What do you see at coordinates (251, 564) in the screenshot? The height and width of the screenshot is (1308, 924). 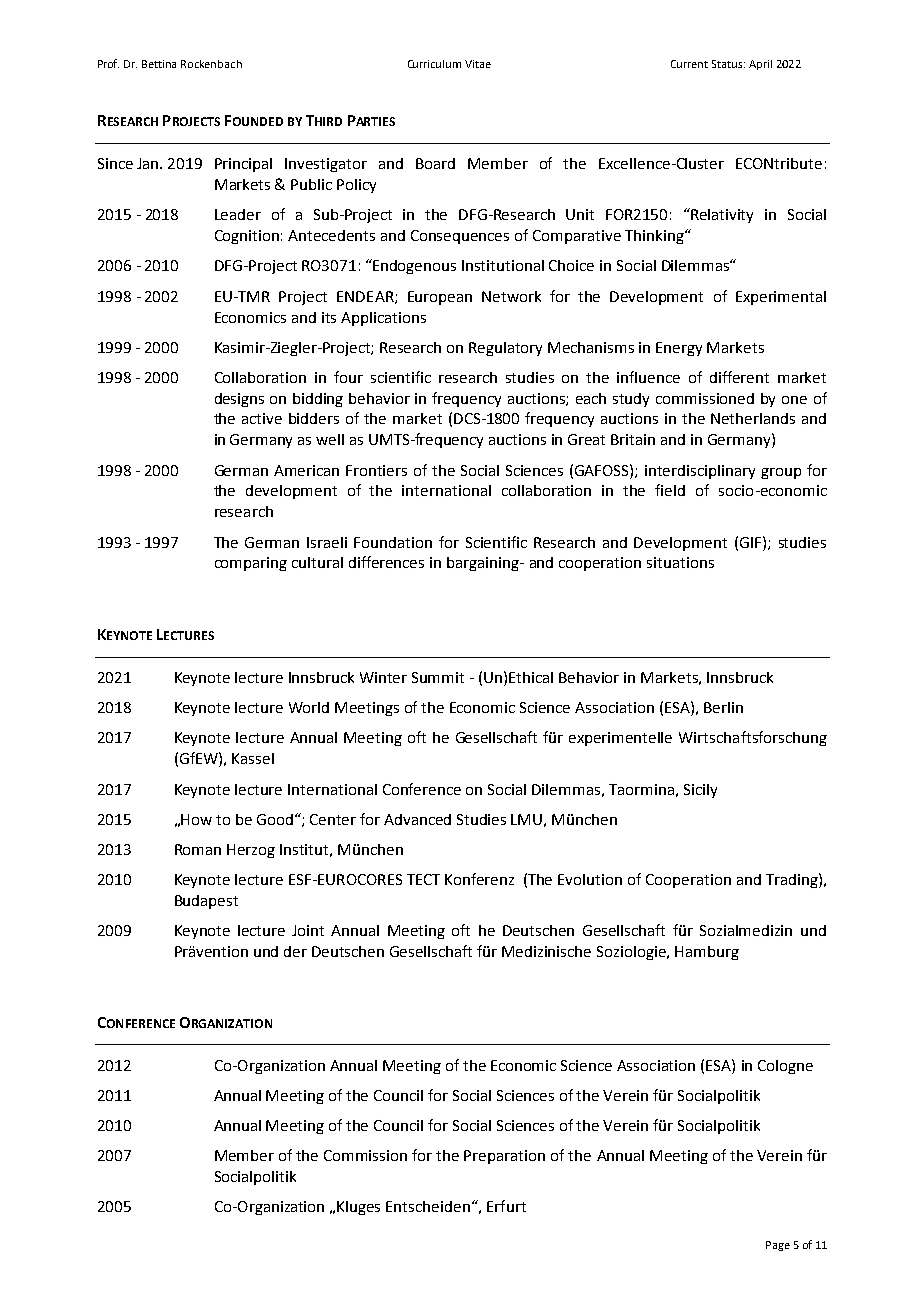 I see `comparing` at bounding box center [251, 564].
